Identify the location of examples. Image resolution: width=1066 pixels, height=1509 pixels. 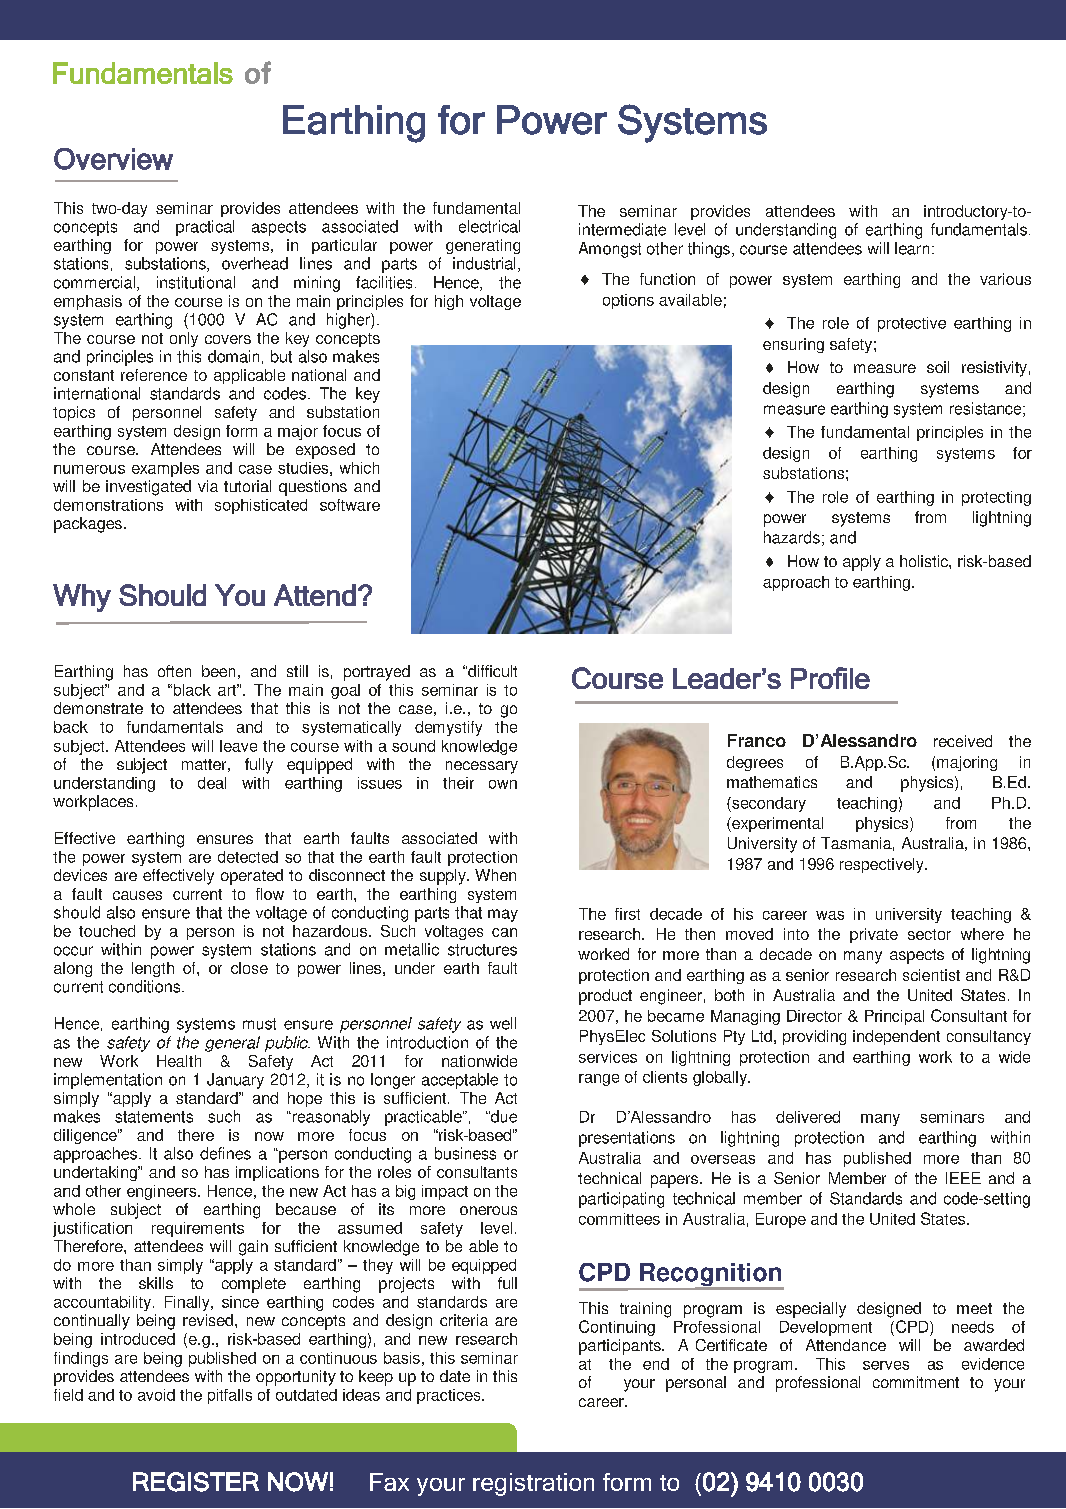
(165, 469).
